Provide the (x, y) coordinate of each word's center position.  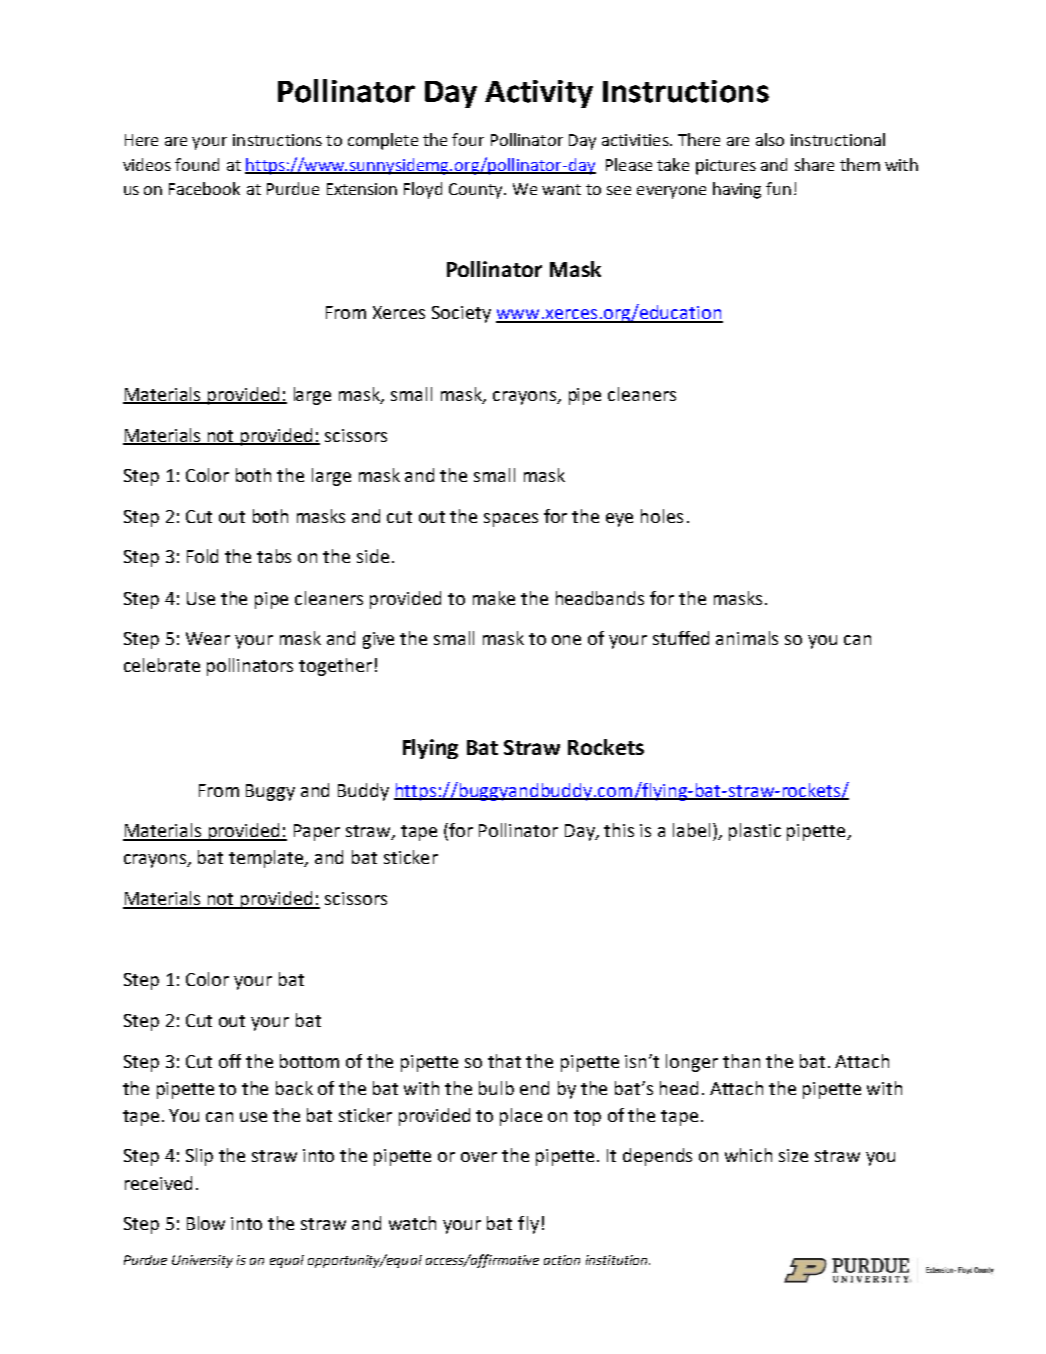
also (770, 139)
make (494, 598)
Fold (202, 556)
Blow (206, 1223)
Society (461, 314)
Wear (208, 638)
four (468, 139)
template (268, 859)
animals (747, 638)
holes (662, 516)
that (504, 1061)
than (741, 1061)
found (197, 164)
